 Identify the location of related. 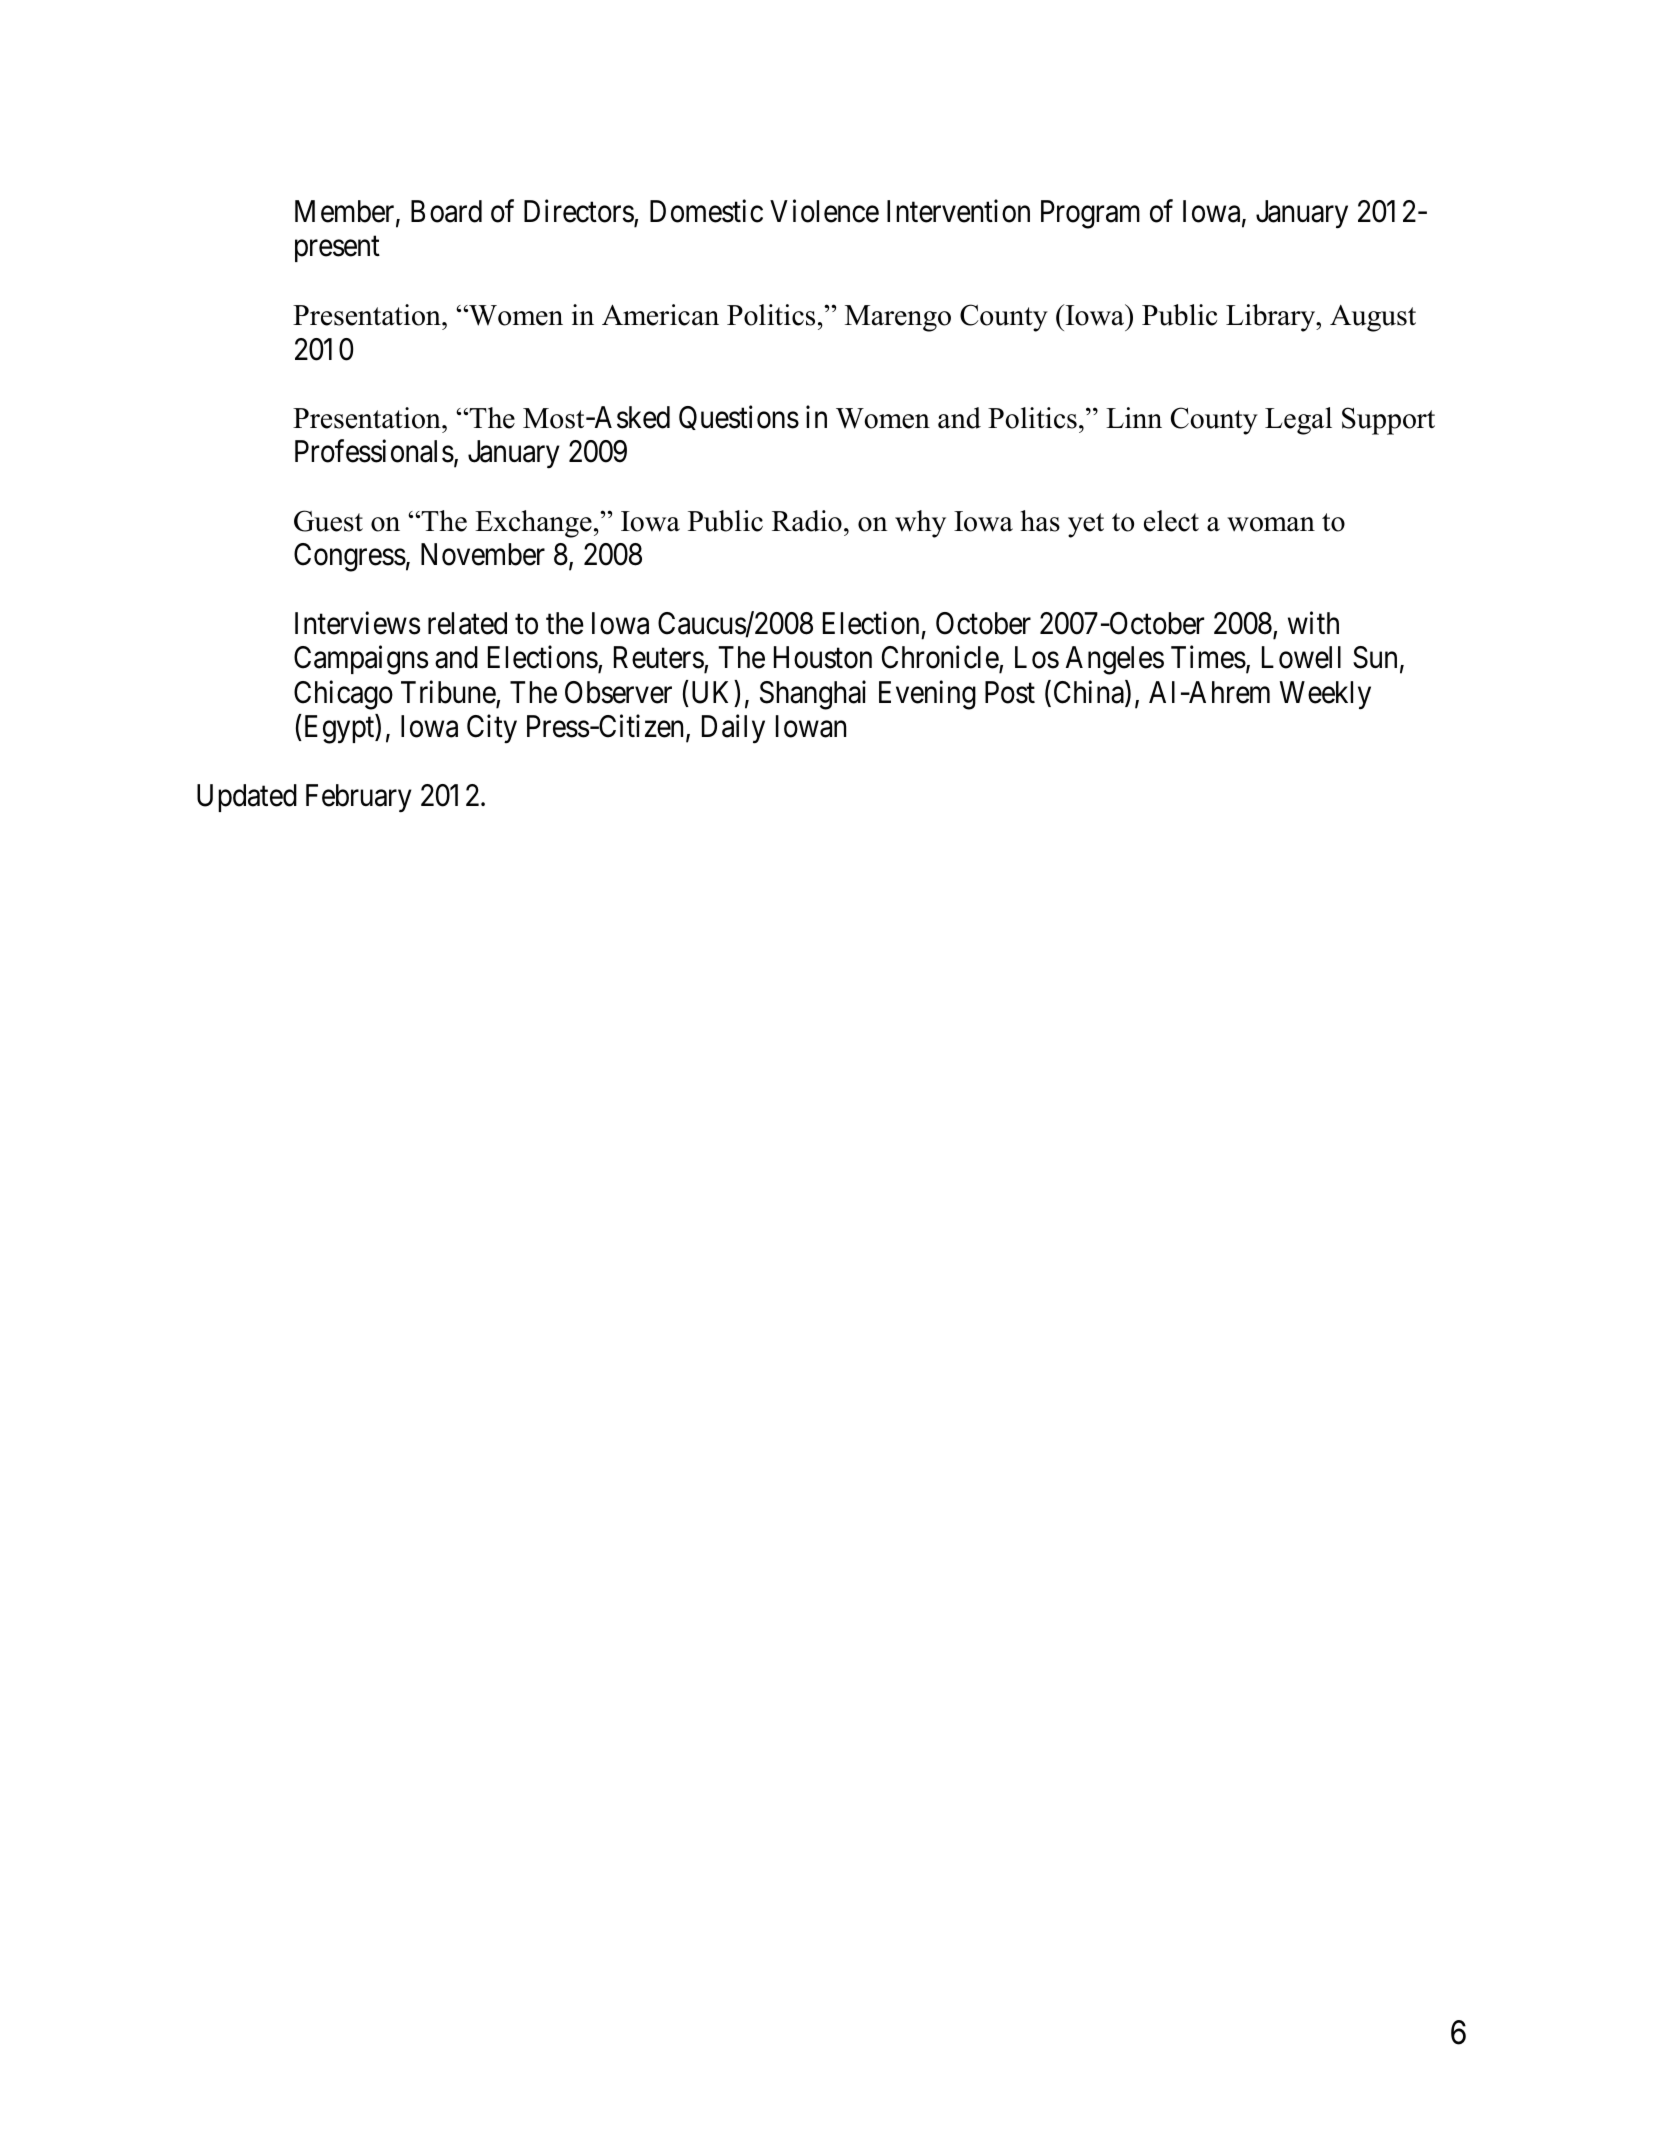
(467, 623).
